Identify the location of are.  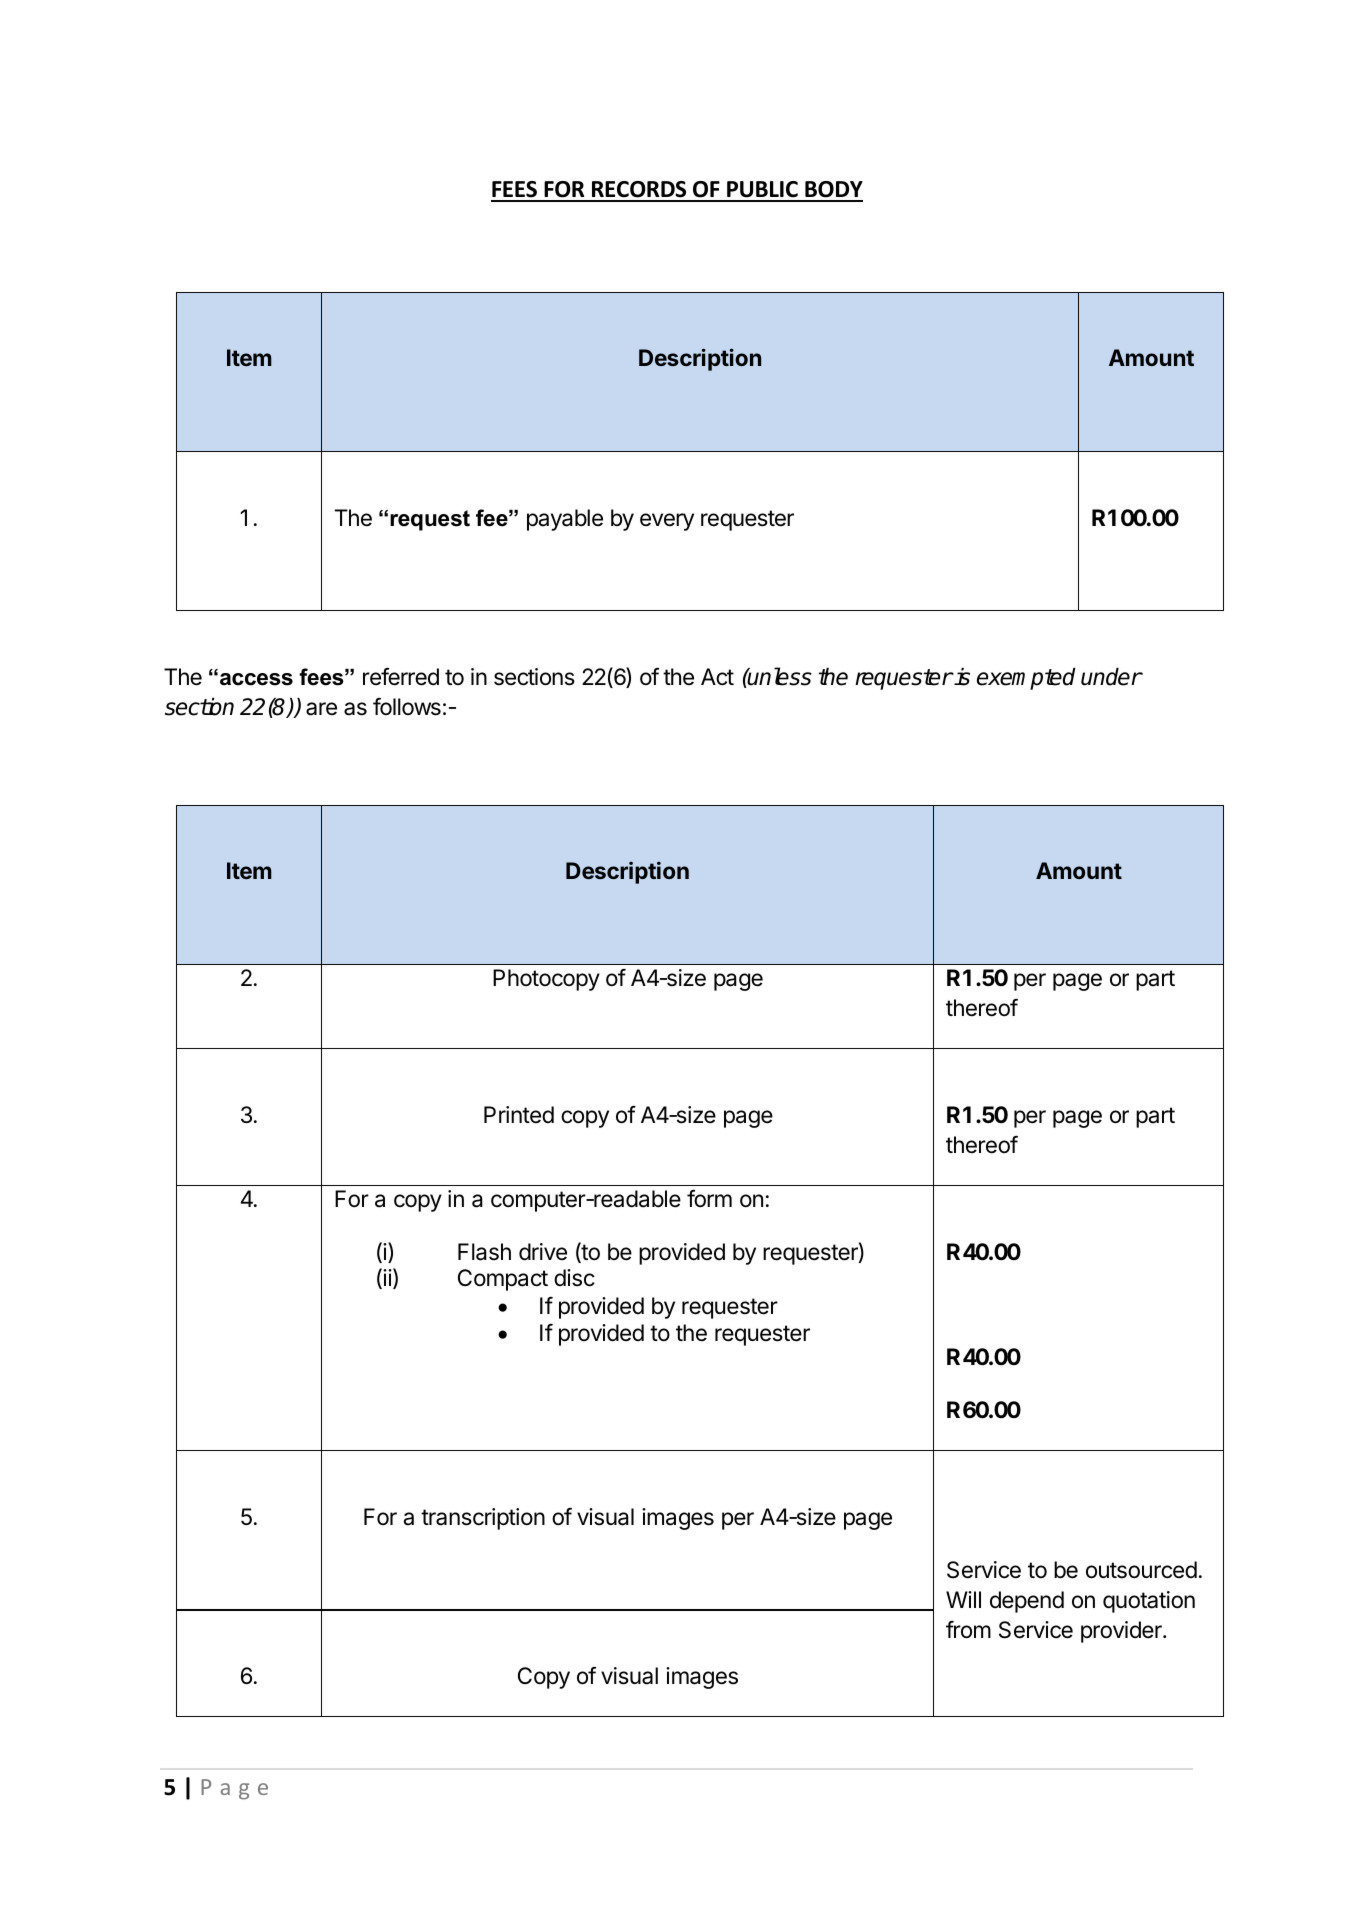
(321, 709).
